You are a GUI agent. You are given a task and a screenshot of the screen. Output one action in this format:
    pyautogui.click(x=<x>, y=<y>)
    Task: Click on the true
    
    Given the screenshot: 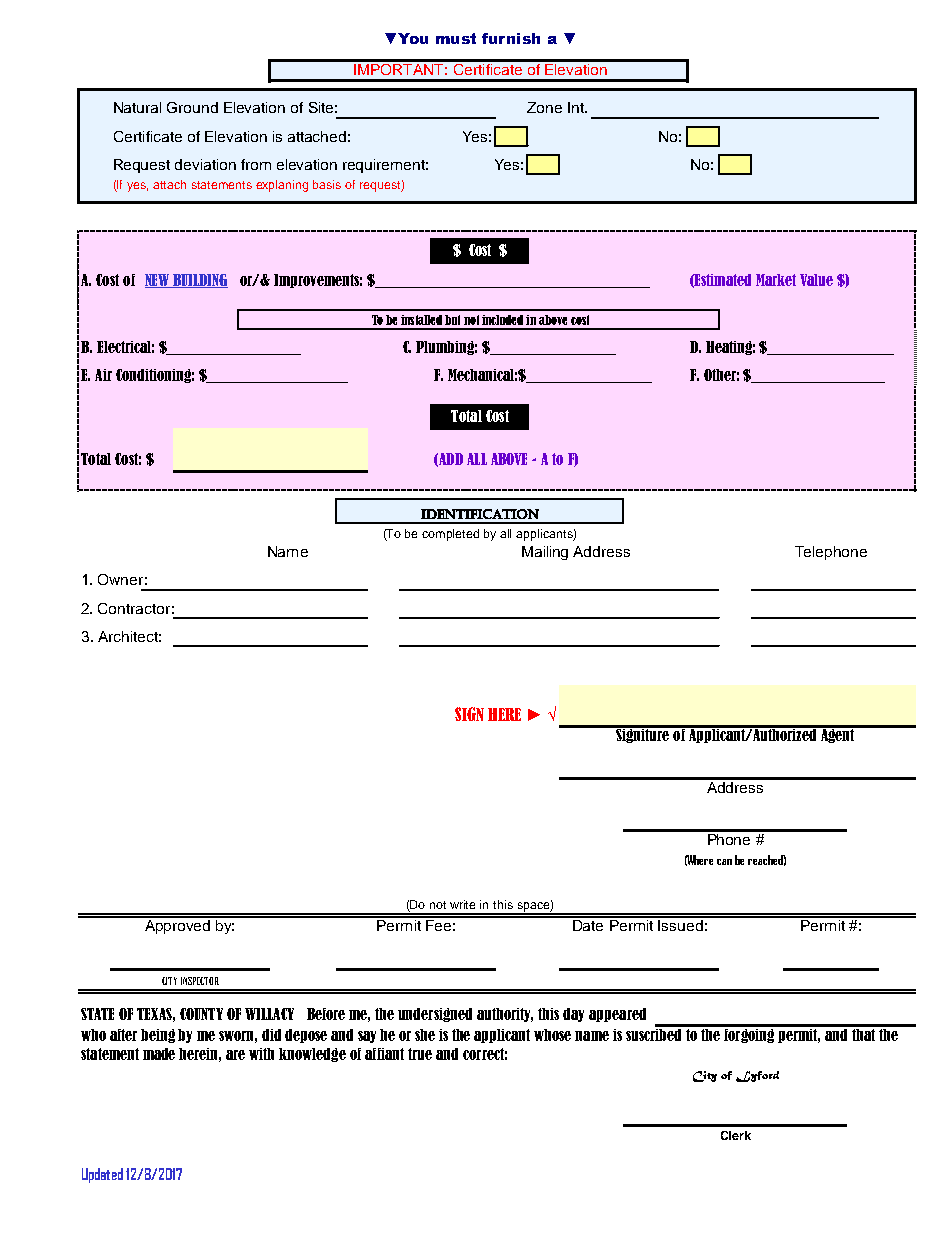 What is the action you would take?
    pyautogui.click(x=420, y=1054)
